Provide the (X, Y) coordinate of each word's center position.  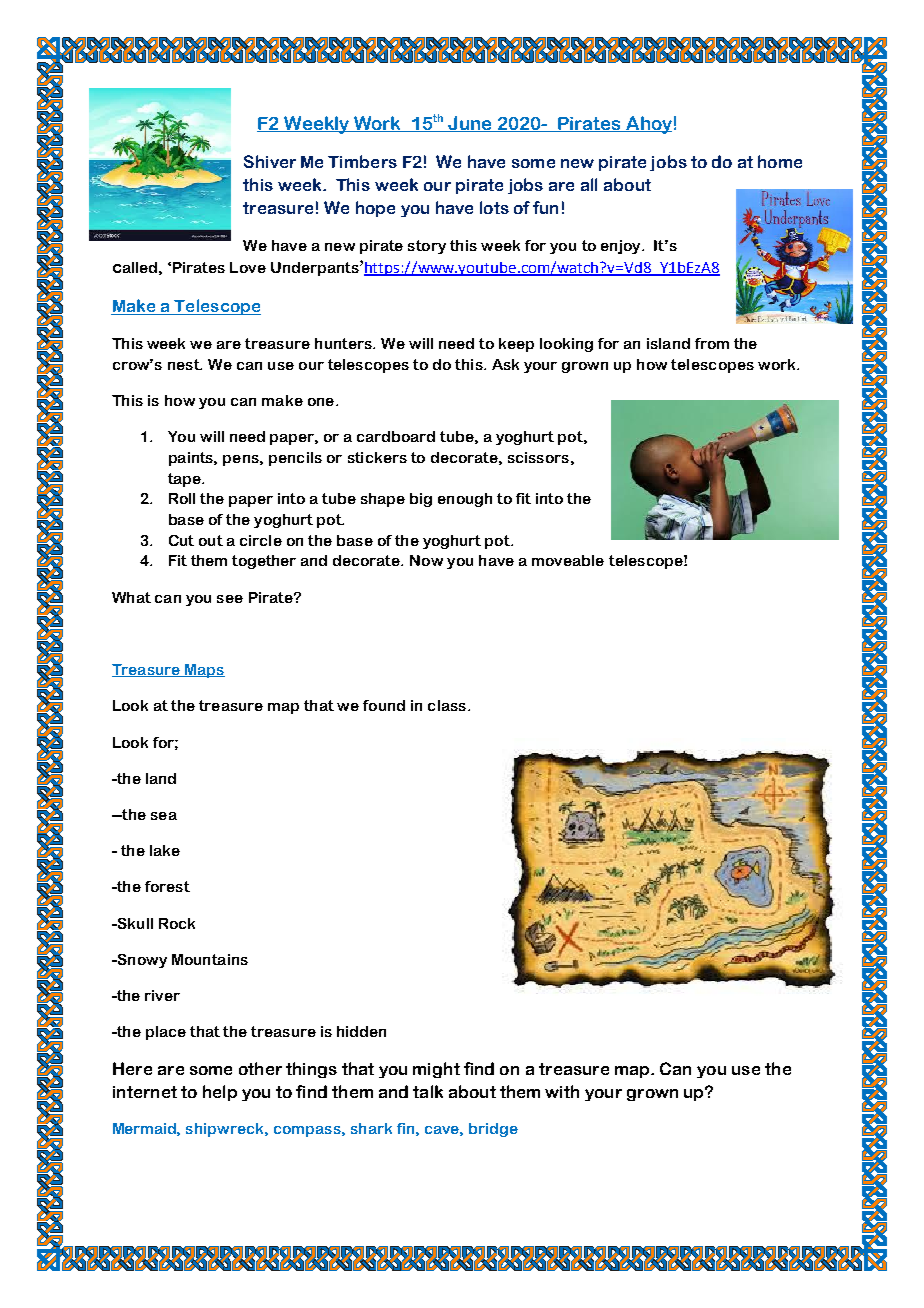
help (220, 1093)
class (447, 705)
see (230, 599)
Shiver (270, 161)
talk (428, 1091)
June (470, 124)
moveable (568, 560)
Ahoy (648, 125)
